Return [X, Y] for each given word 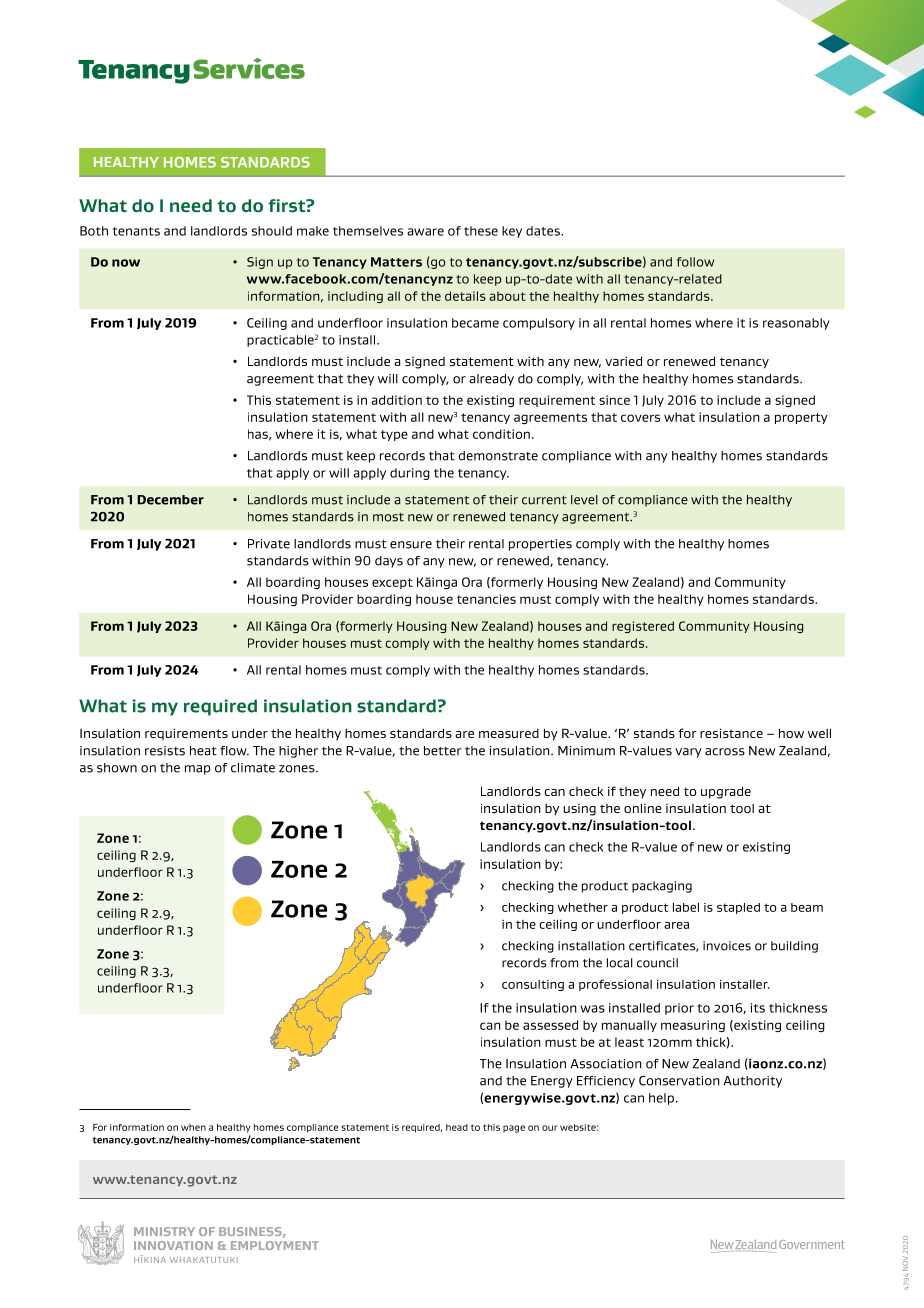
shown [117, 768]
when [193, 1127]
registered [643, 627]
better [443, 751]
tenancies [486, 599]
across [725, 752]
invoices [727, 946]
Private [269, 544]
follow [695, 262]
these [481, 231]
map [197, 770]
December [170, 500]
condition [501, 434]
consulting [533, 985]
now [126, 263]
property [801, 418]
